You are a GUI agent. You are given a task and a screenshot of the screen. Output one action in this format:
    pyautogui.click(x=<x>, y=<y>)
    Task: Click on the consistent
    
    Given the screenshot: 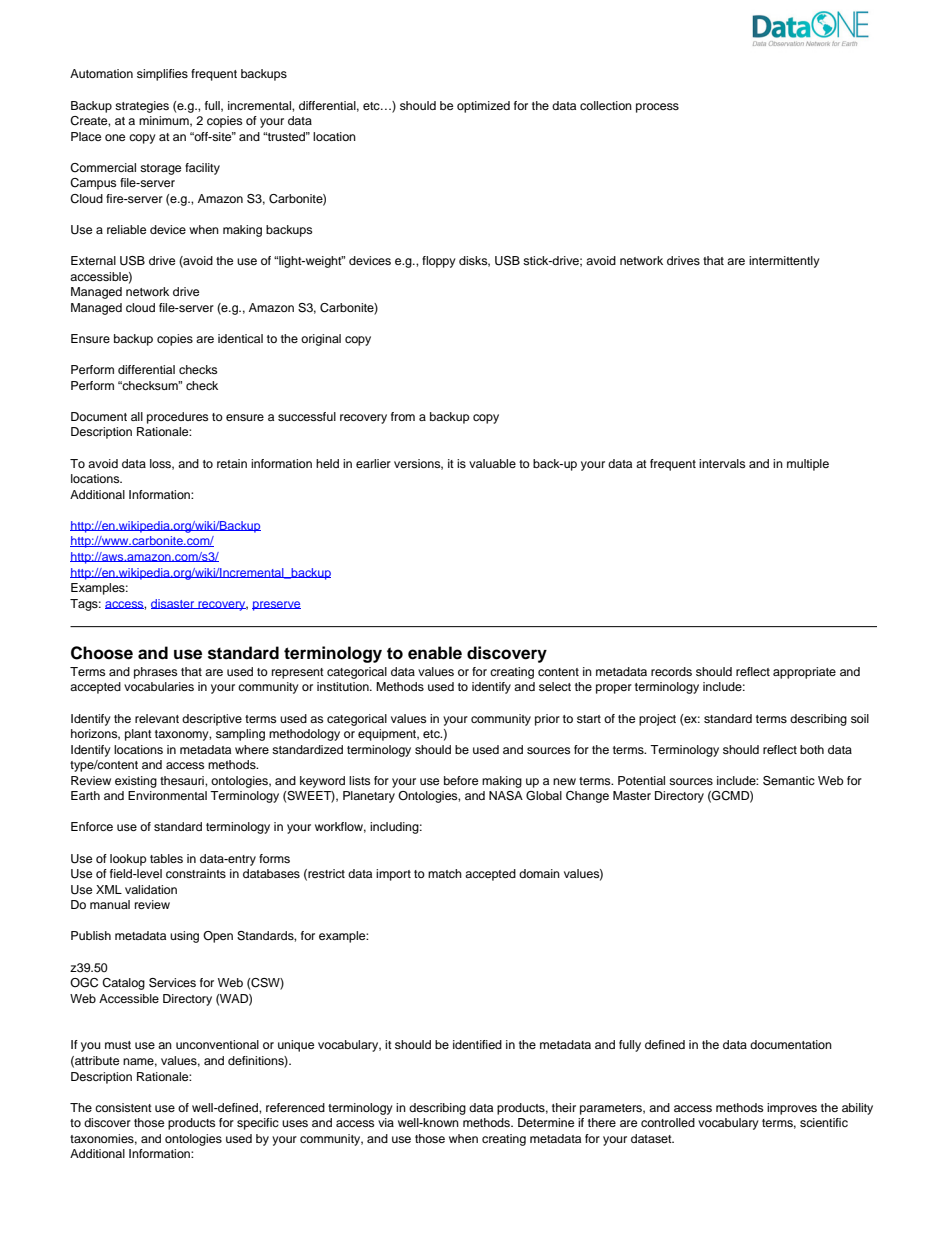 What is the action you would take?
    pyautogui.click(x=123, y=1107)
